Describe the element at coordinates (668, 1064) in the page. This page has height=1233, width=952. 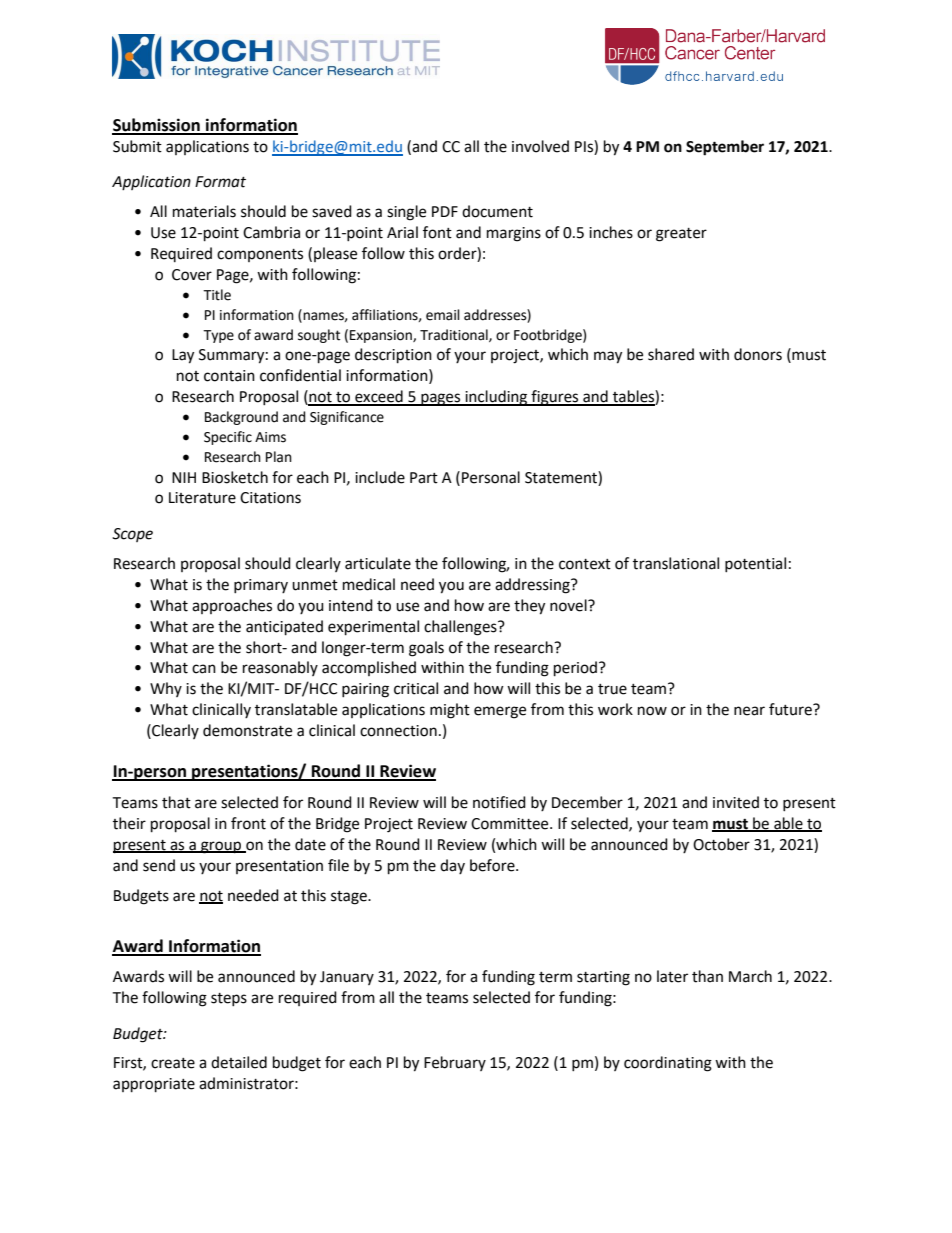
I see `coordinating` at that location.
